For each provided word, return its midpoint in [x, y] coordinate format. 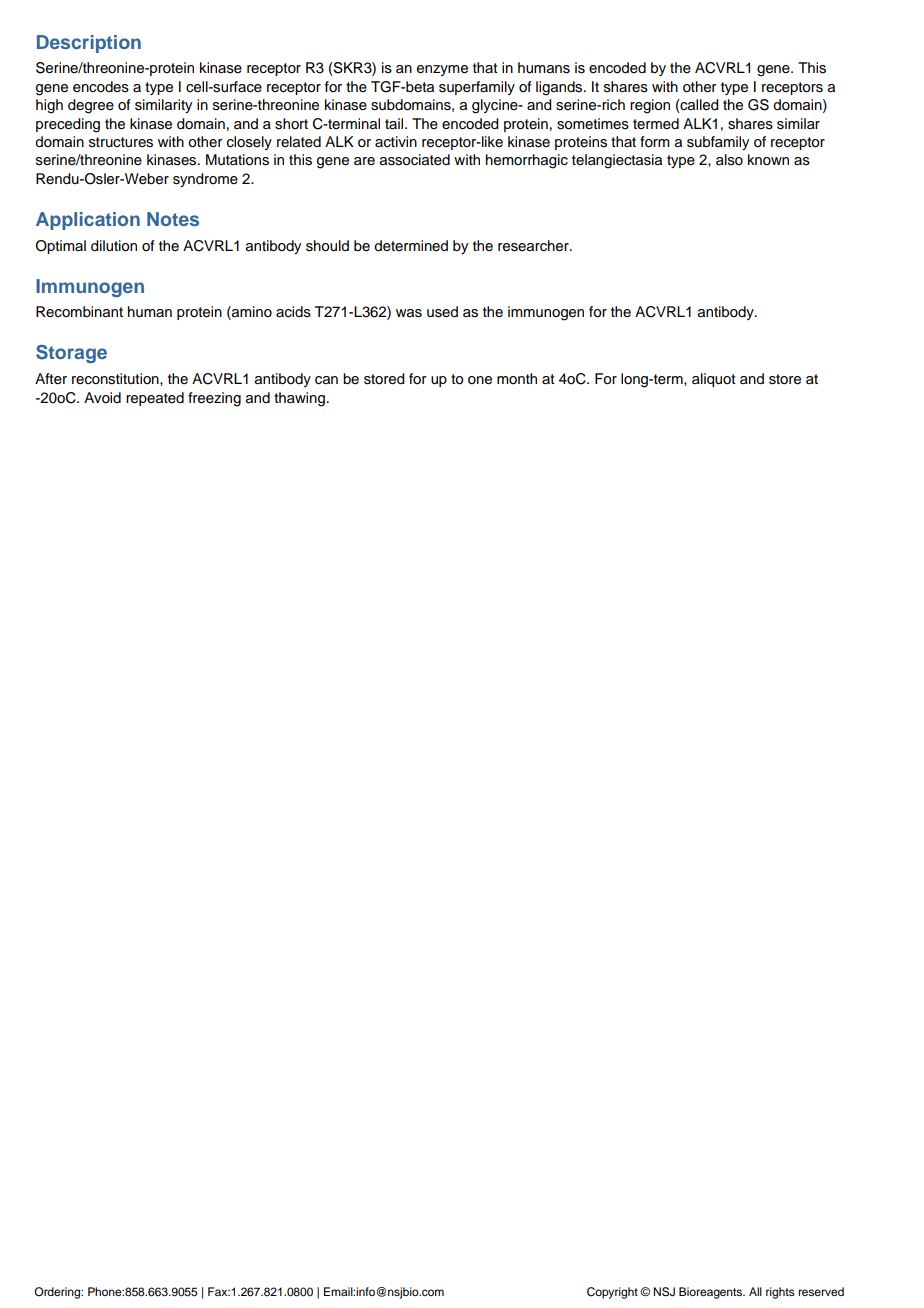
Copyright [612, 1293]
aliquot [714, 380]
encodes [101, 87]
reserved [821, 1291]
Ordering [58, 1293]
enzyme [442, 70]
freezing [214, 399]
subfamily [718, 143]
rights [780, 1293]
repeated [155, 399]
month [517, 378]
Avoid [102, 398]
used [442, 312]
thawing [299, 399]
